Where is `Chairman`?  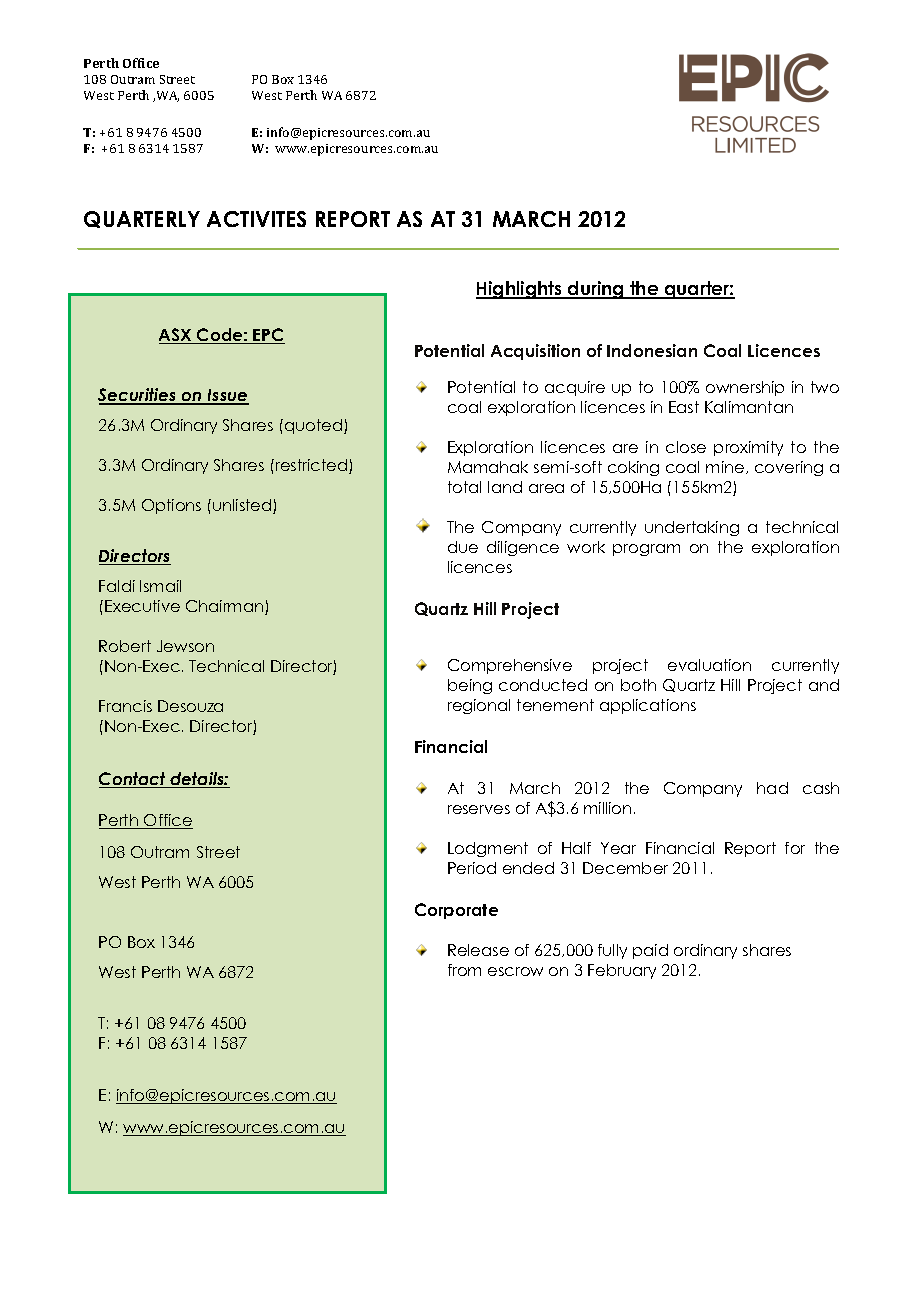
Chairman is located at coordinates (226, 607).
